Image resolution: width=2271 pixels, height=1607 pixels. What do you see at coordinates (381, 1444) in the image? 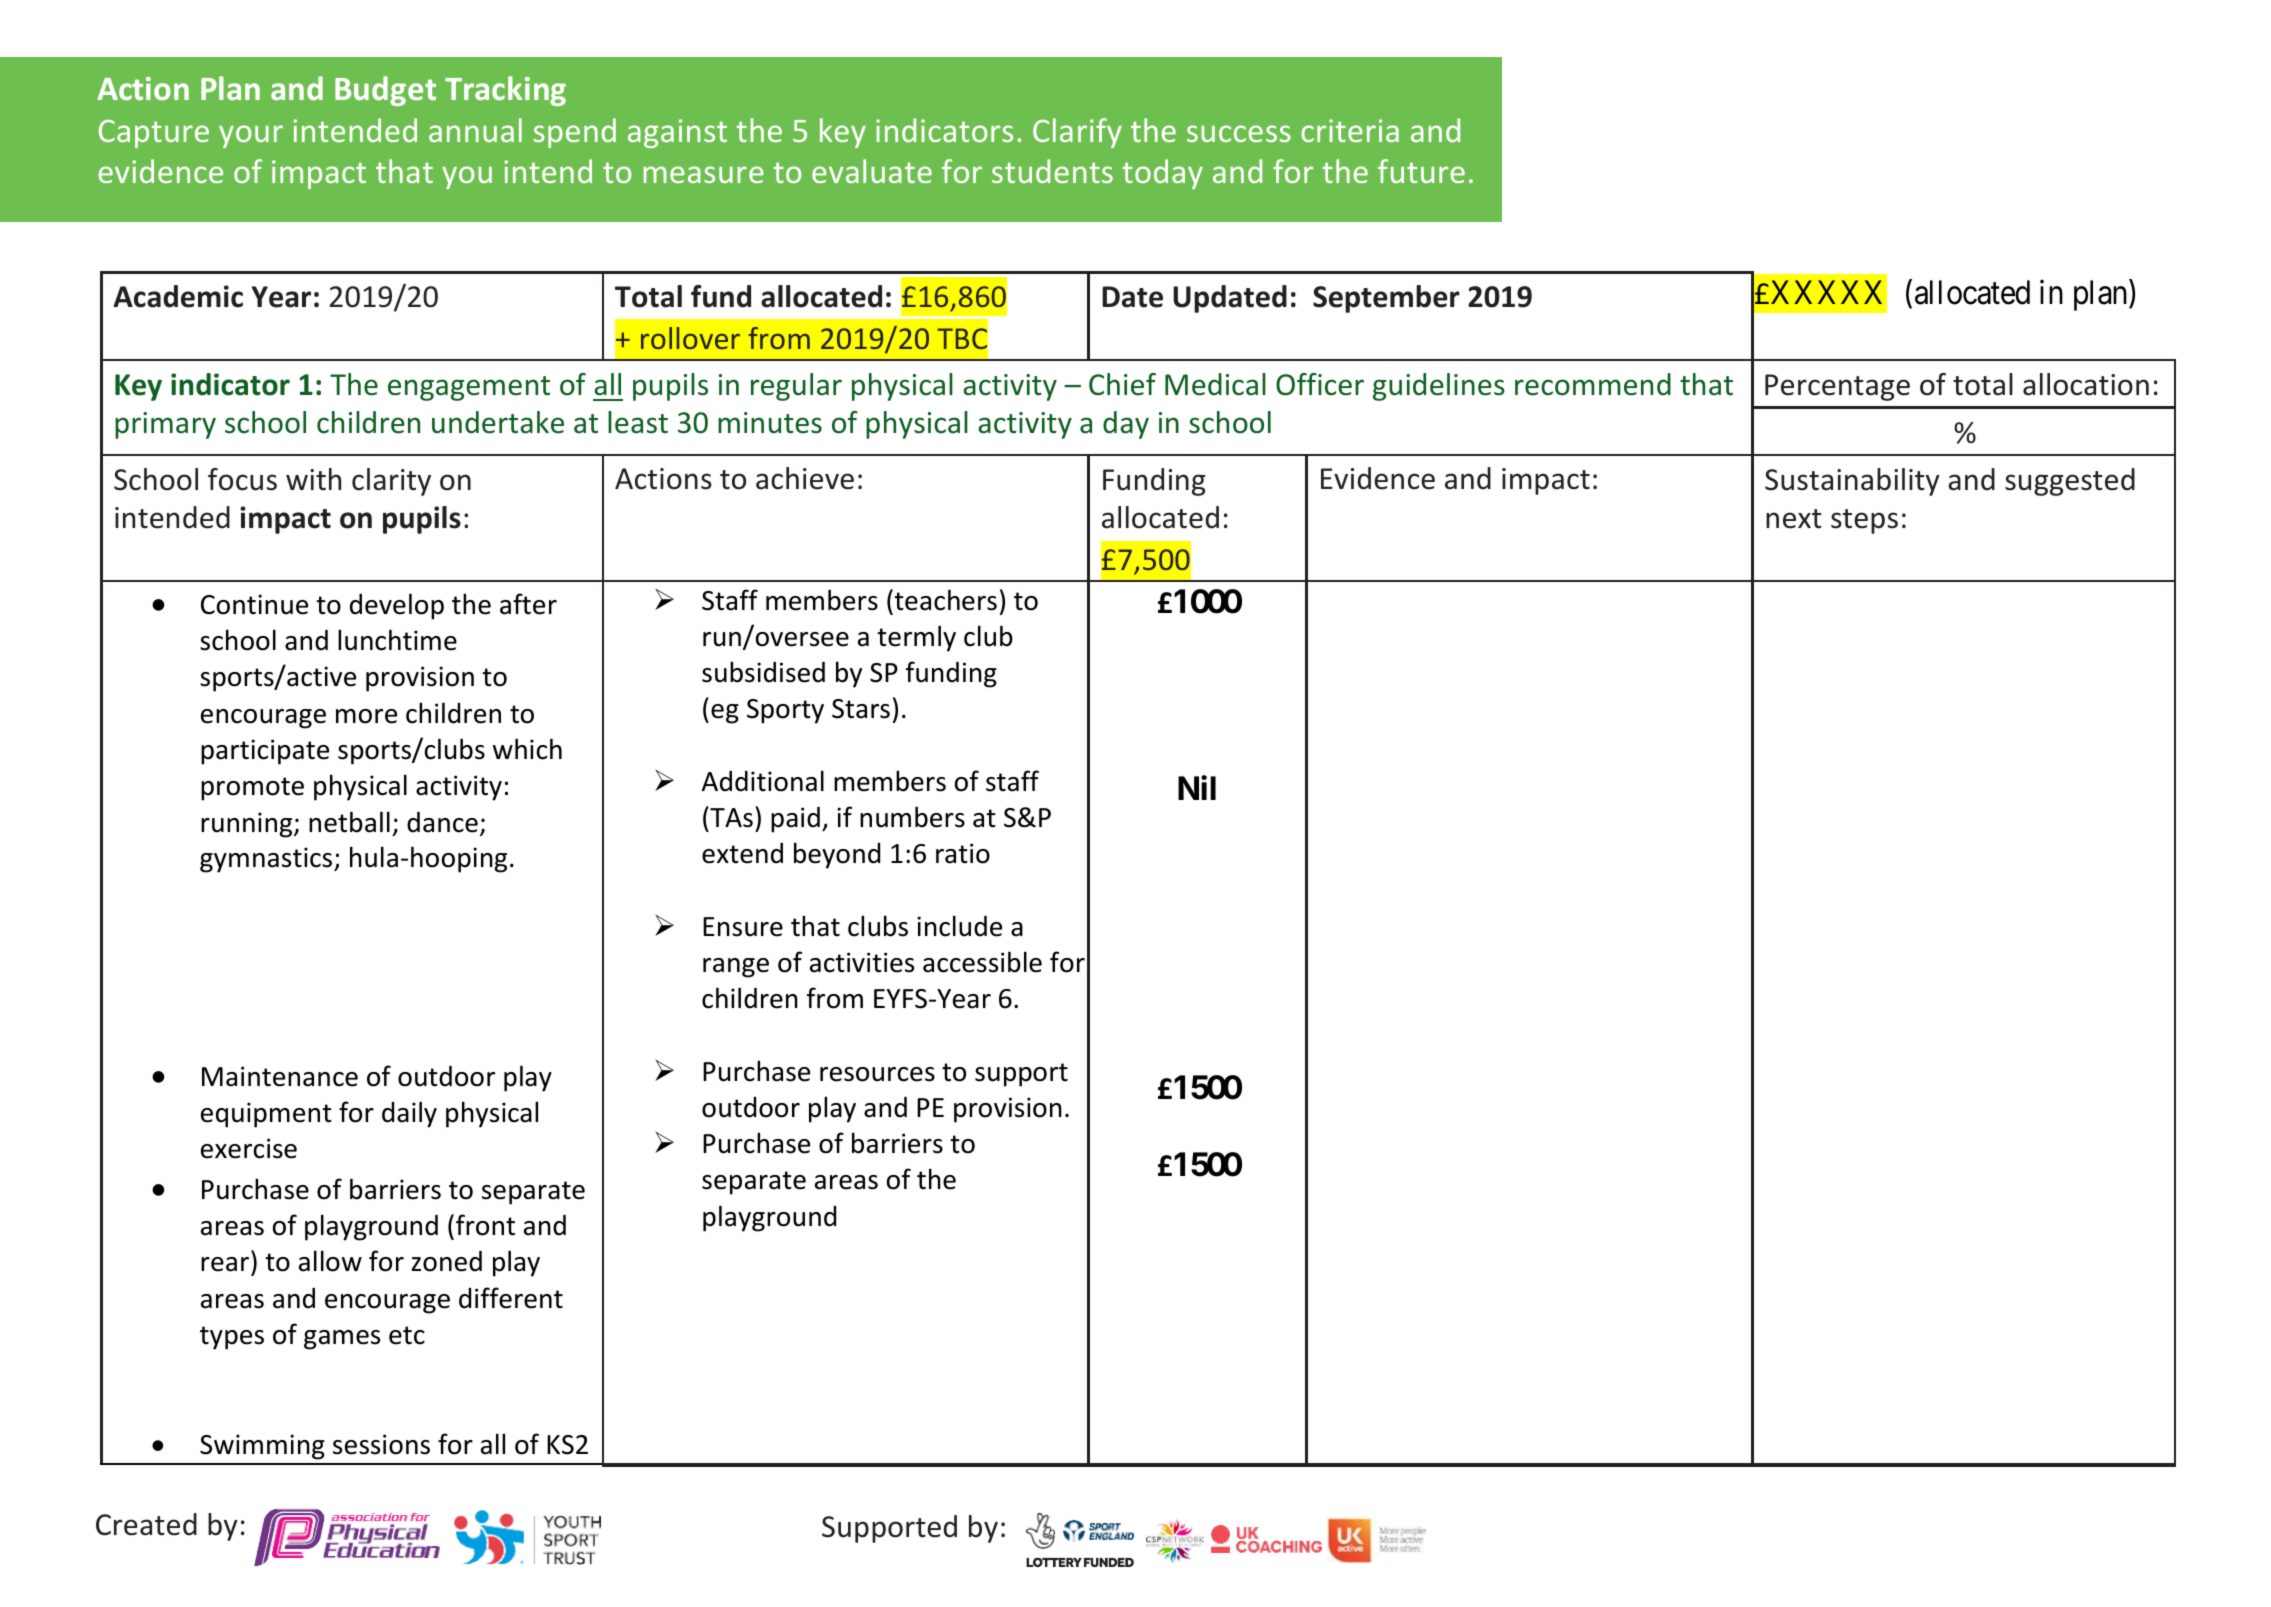
I see `sessions` at bounding box center [381, 1444].
